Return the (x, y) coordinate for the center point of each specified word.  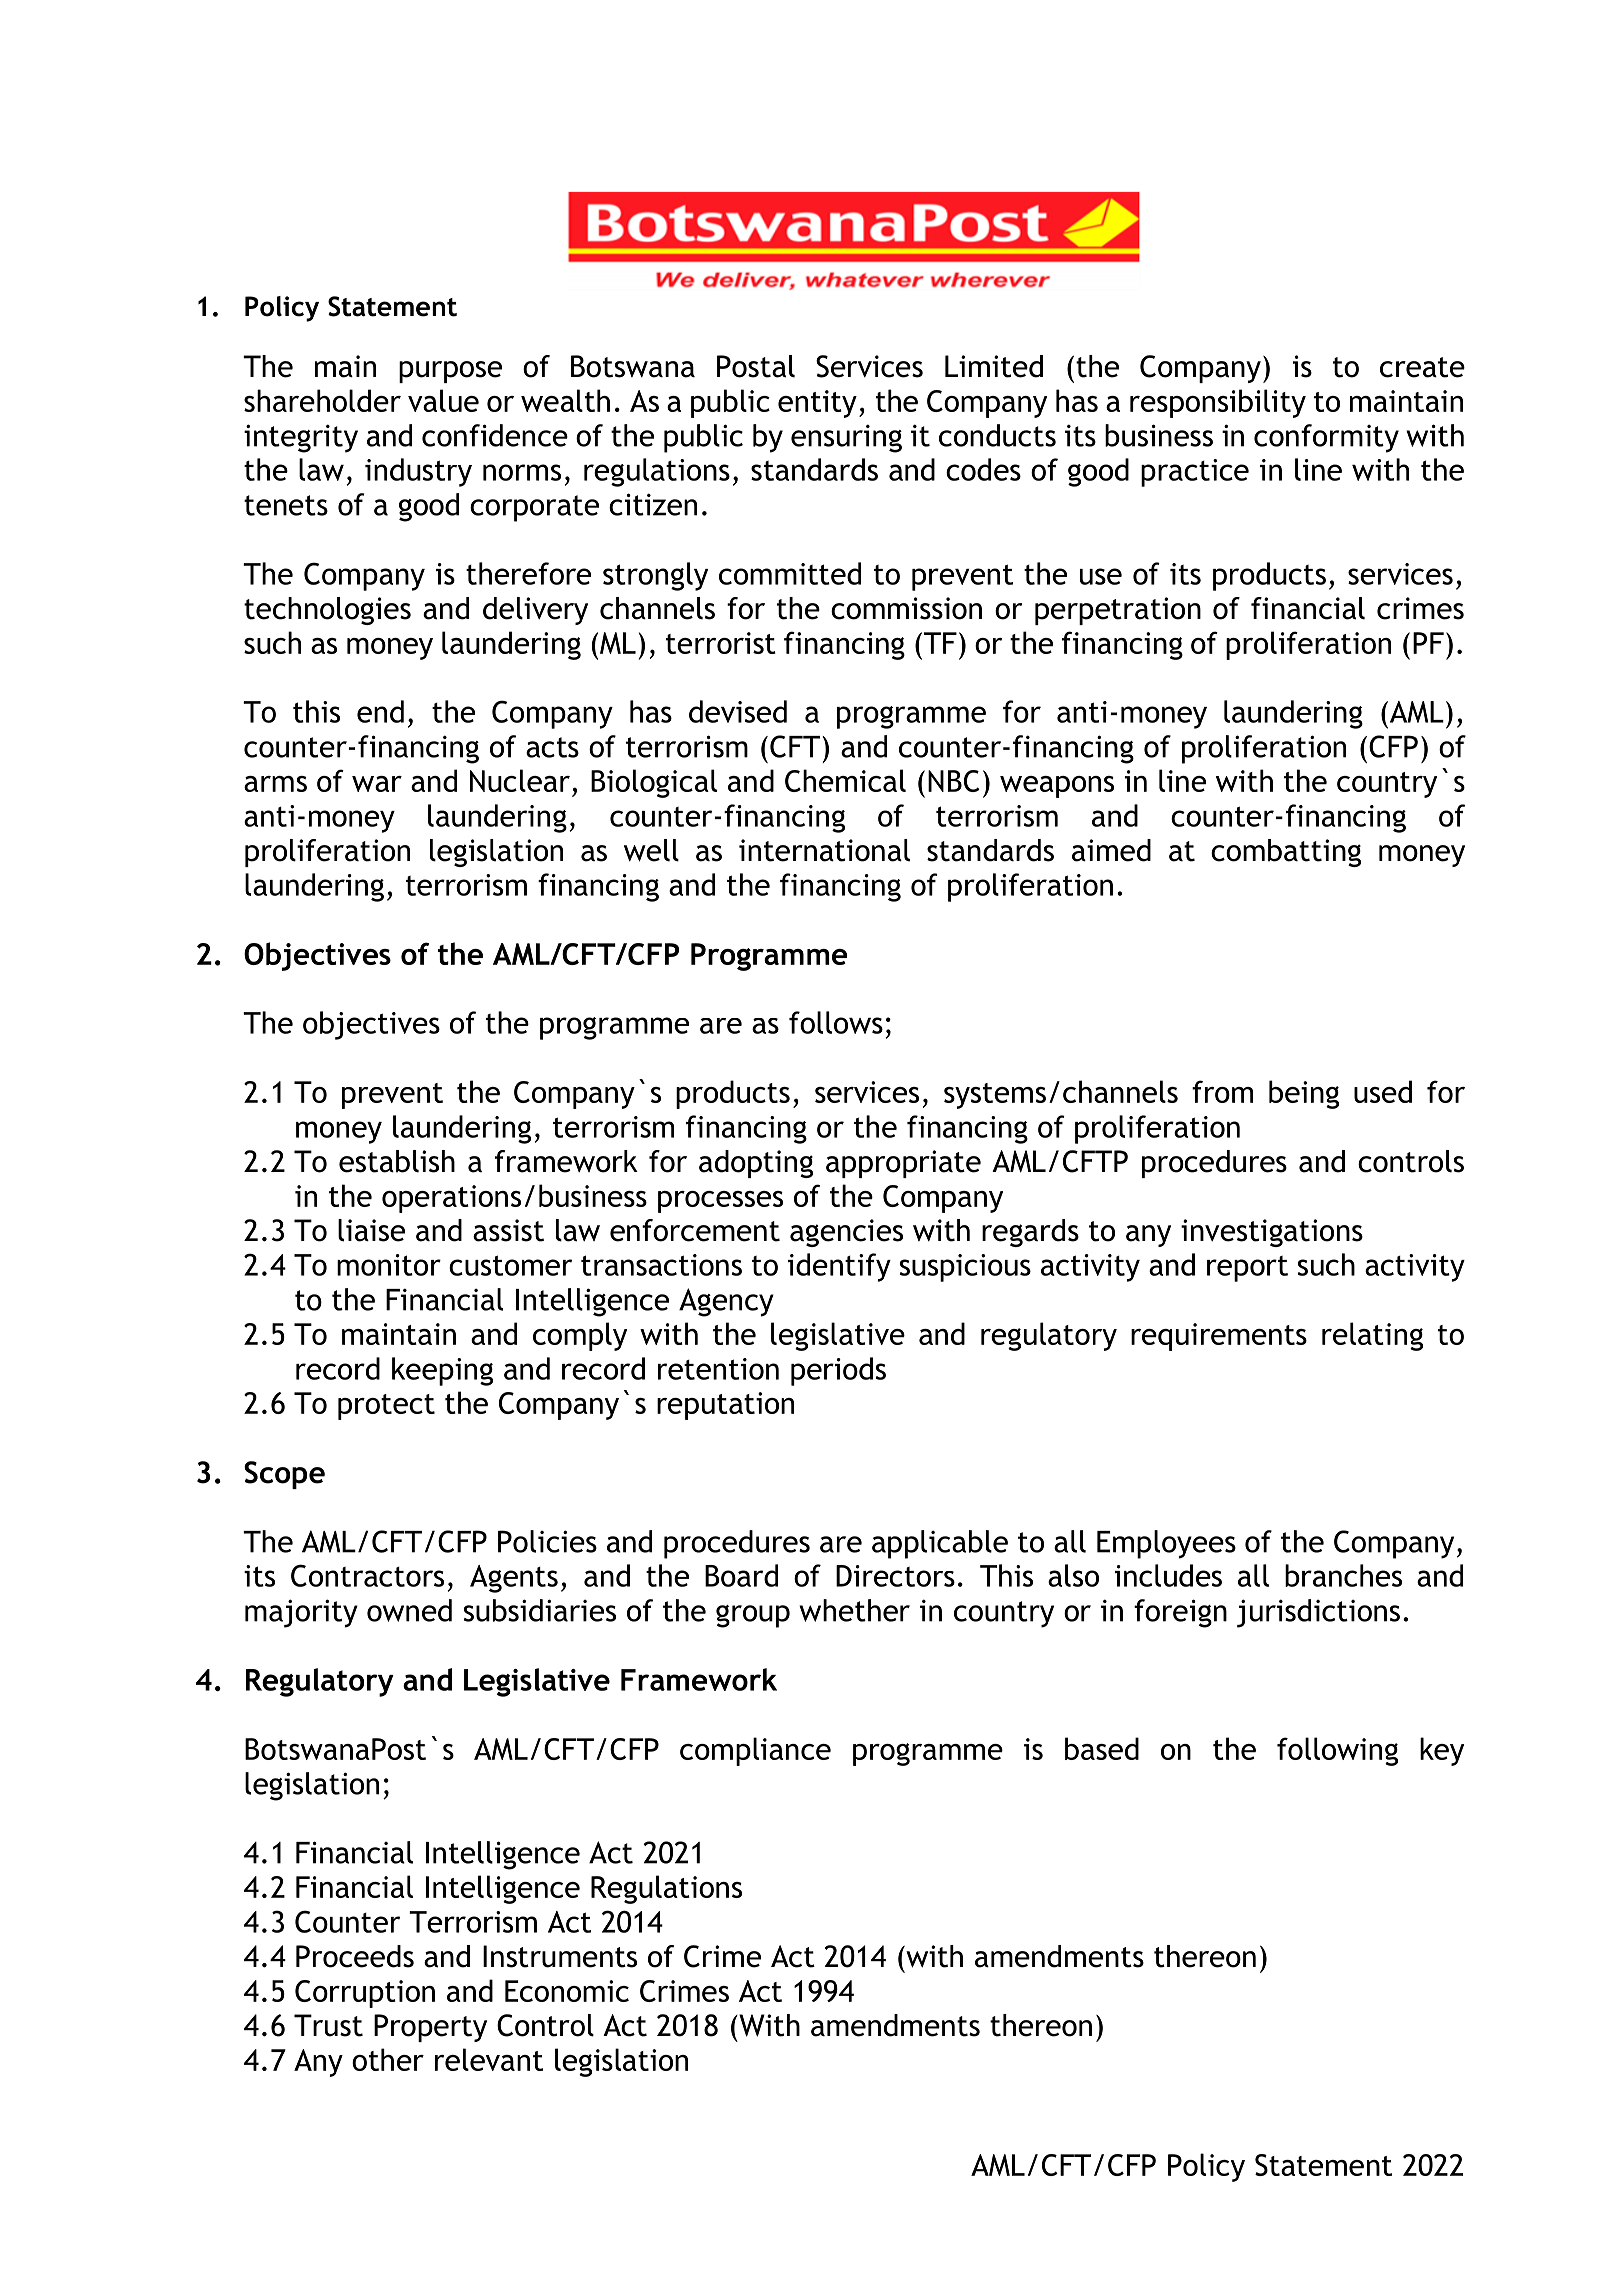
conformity (1326, 438)
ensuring (846, 438)
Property (430, 2028)
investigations (1272, 1233)
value (443, 400)
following (1337, 1751)
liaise (371, 1230)
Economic (567, 1991)
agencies (846, 1233)
